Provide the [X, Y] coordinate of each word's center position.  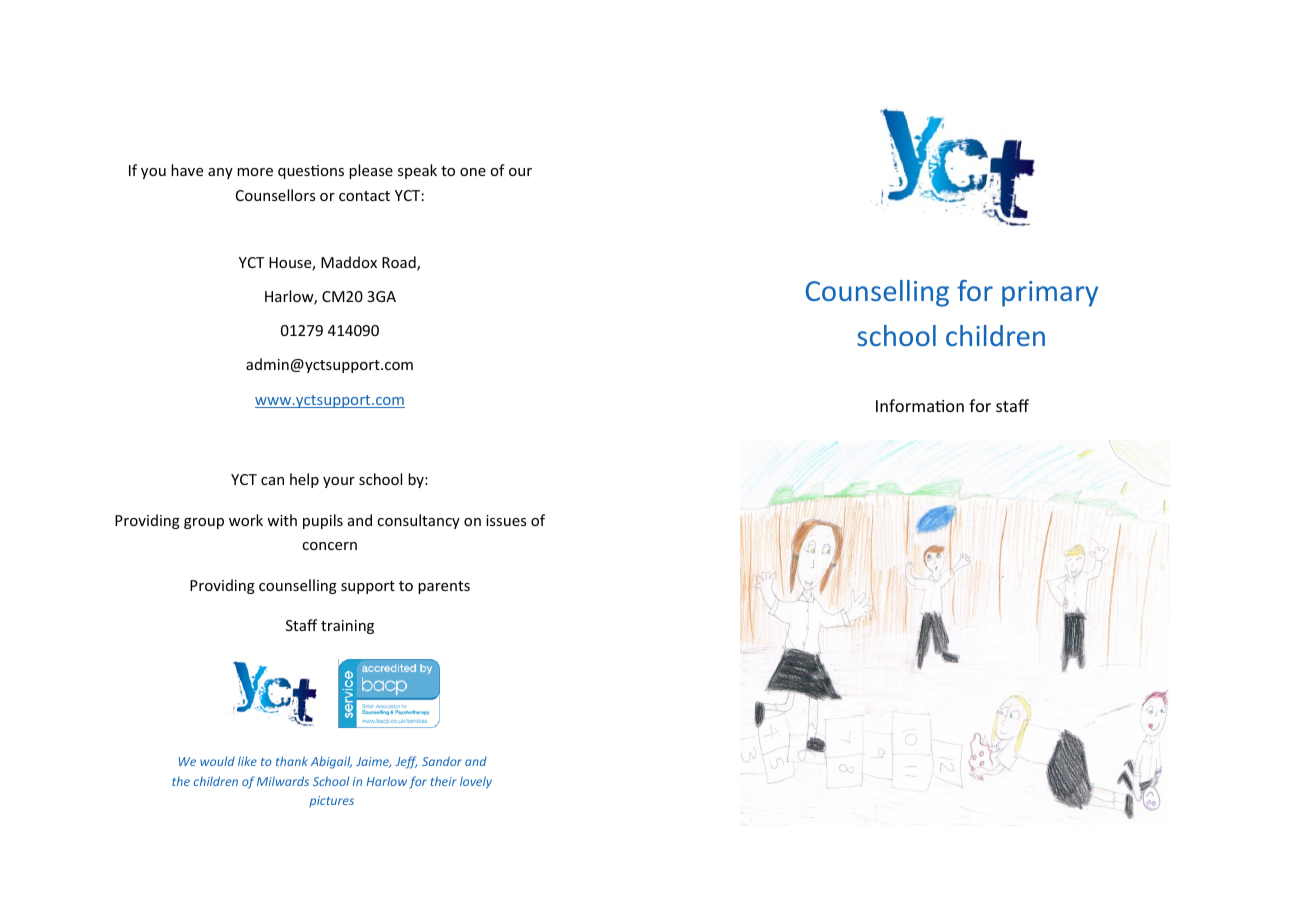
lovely [476, 782]
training [347, 627]
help [304, 480]
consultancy [418, 521]
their [444, 781]
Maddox [349, 262]
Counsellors [275, 195]
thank [292, 761]
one [473, 172]
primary [1050, 294]
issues [506, 520]
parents [444, 587]
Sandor [442, 761]
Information [920, 405]
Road [400, 263]
